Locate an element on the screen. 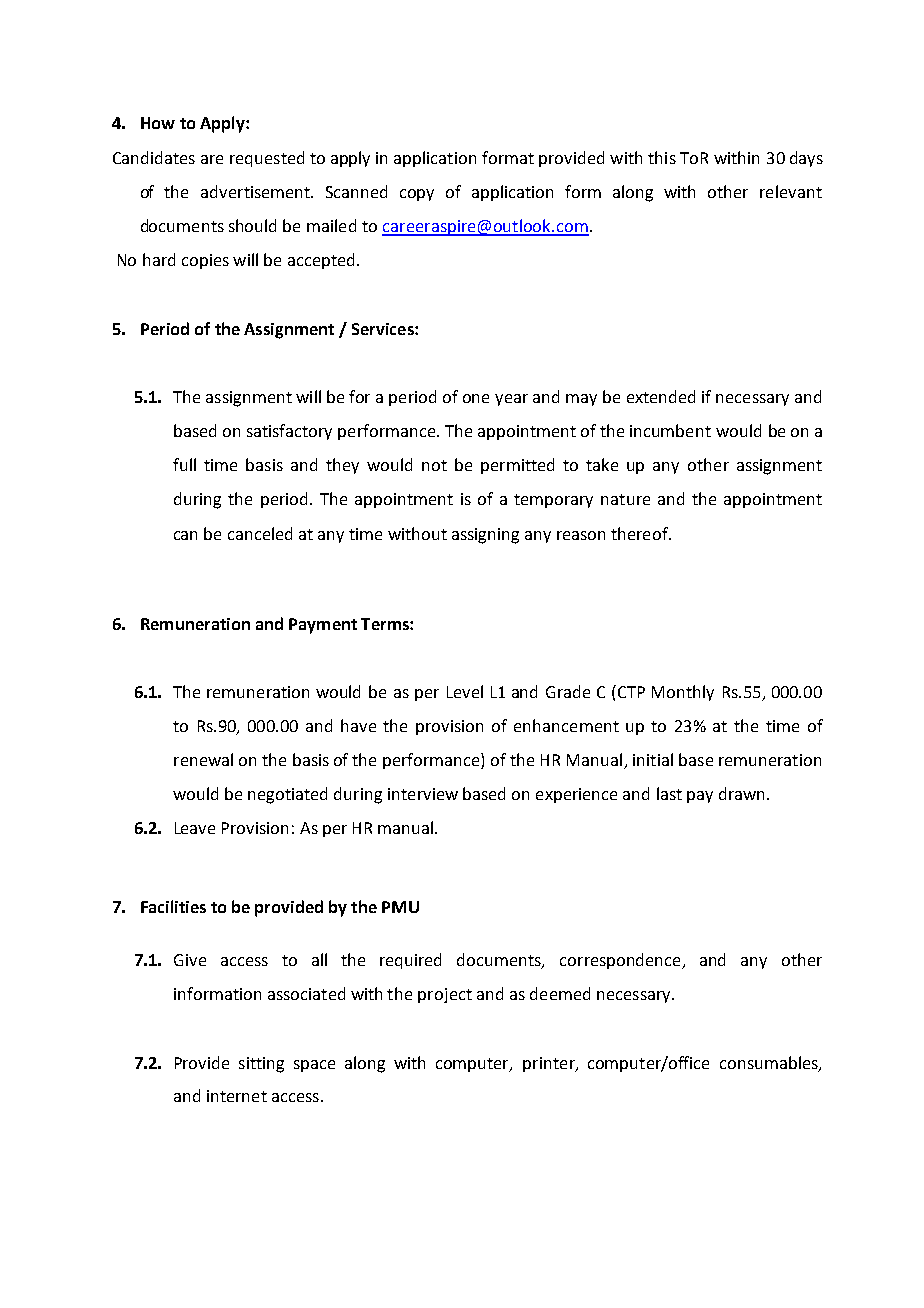  permitted is located at coordinates (517, 466).
